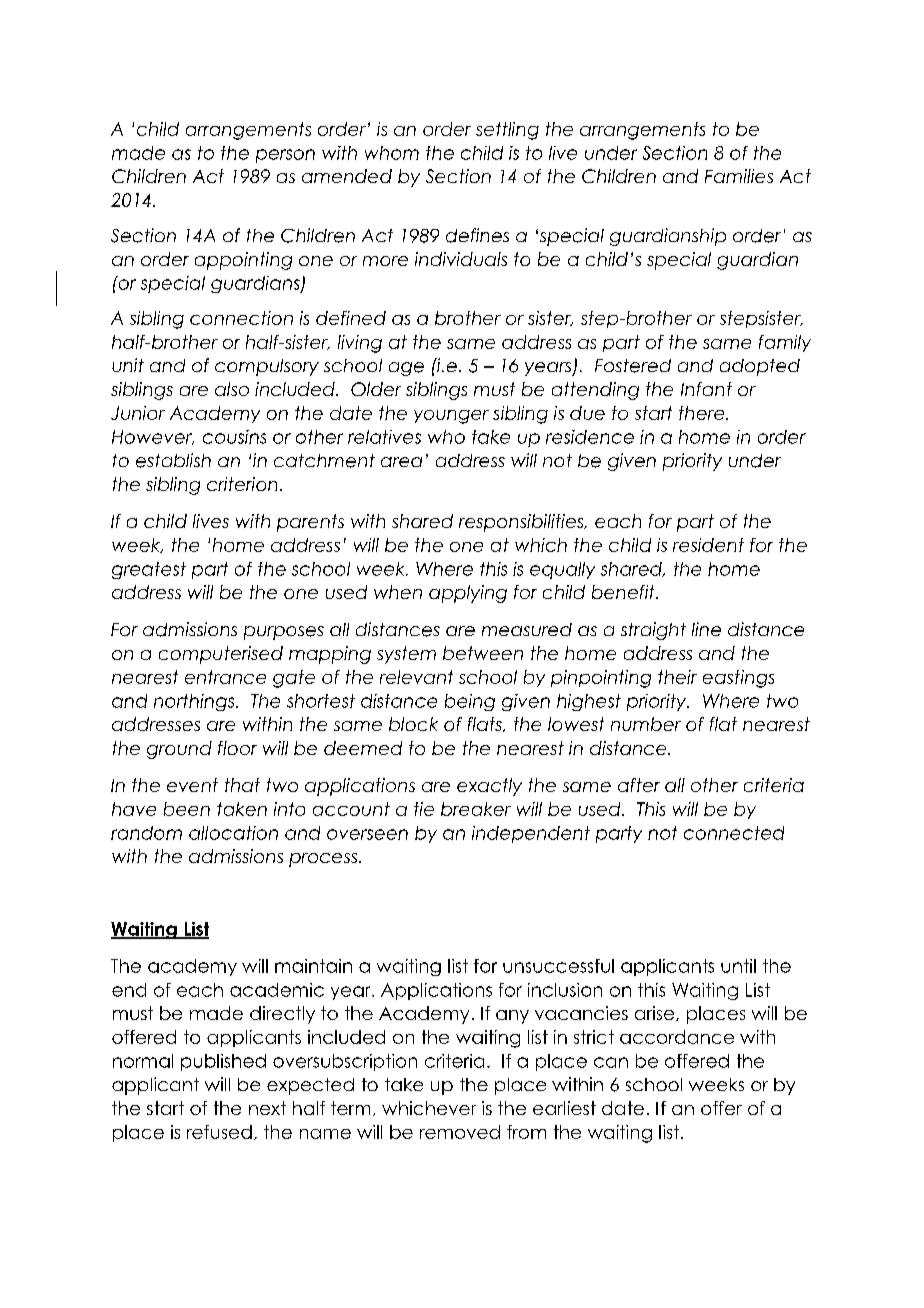  Describe the element at coordinates (739, 176) in the screenshot. I see `Families` at that location.
